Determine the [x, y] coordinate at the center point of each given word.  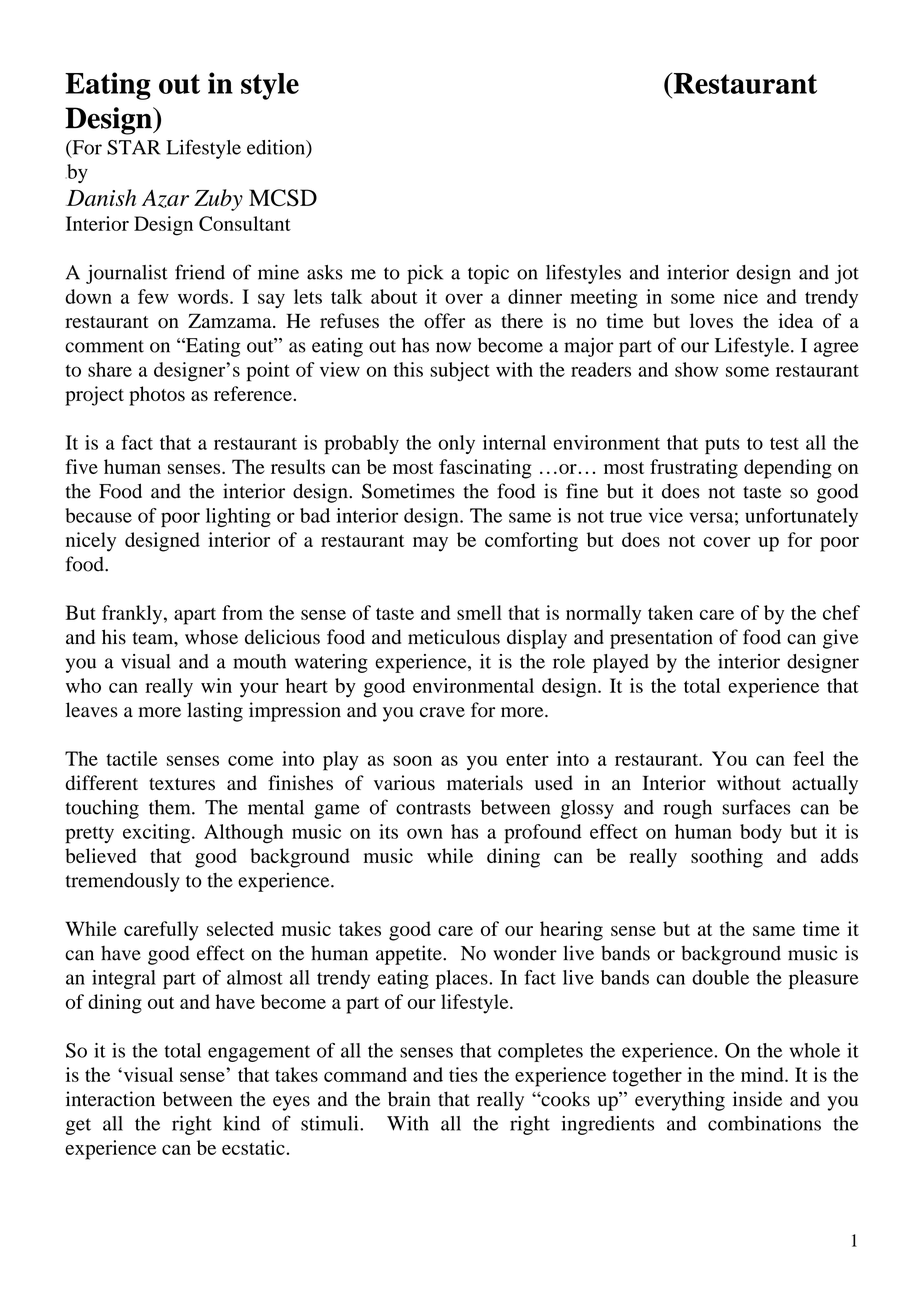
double [720, 977]
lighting [238, 517]
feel [808, 758]
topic [488, 274]
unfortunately [801, 517]
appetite [410, 955]
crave [442, 712]
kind [241, 1123]
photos [157, 396]
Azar [165, 199]
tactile [132, 758]
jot [847, 274]
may [430, 544]
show [696, 369]
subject [460, 371]
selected [240, 928]
